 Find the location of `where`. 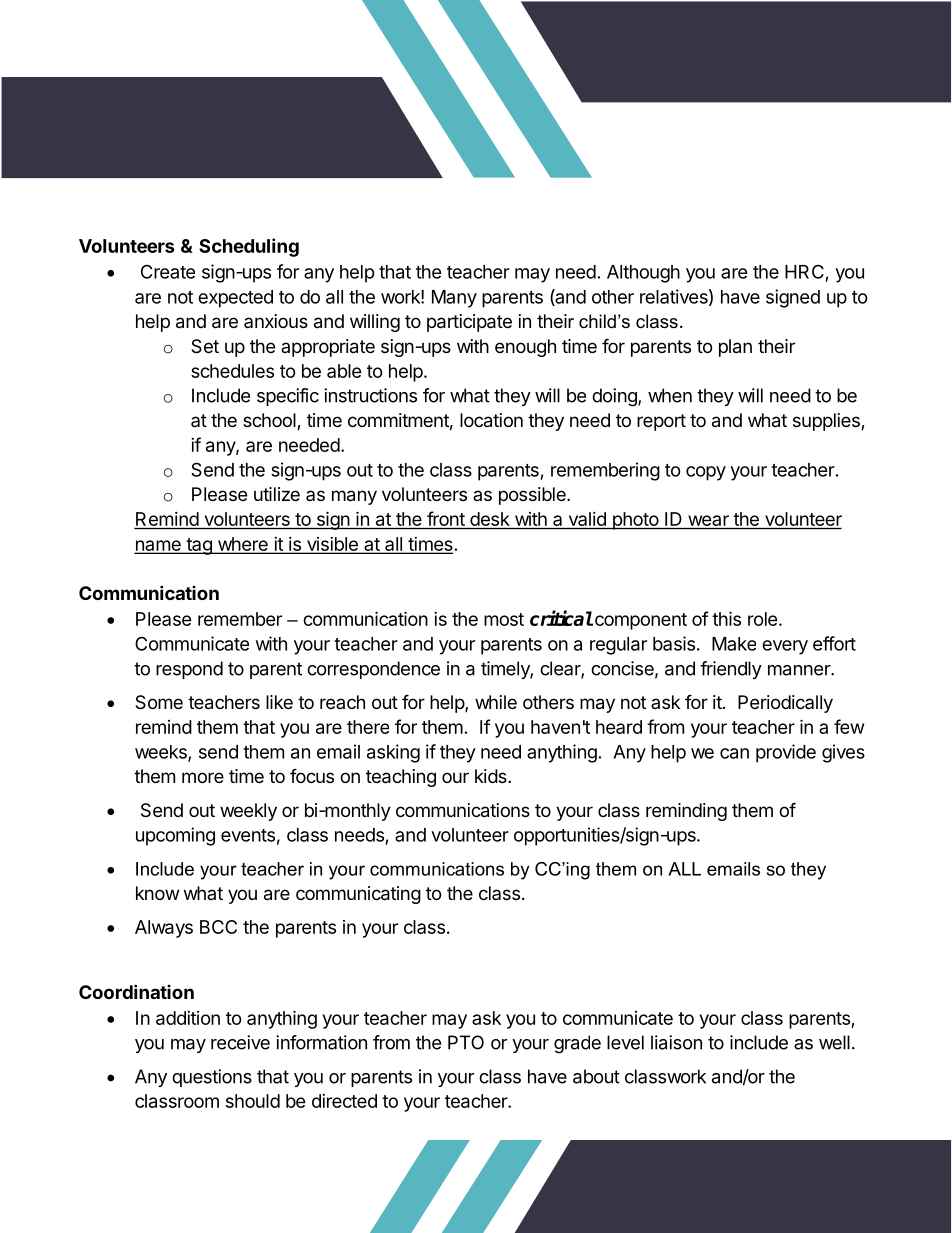

where is located at coordinates (242, 545).
